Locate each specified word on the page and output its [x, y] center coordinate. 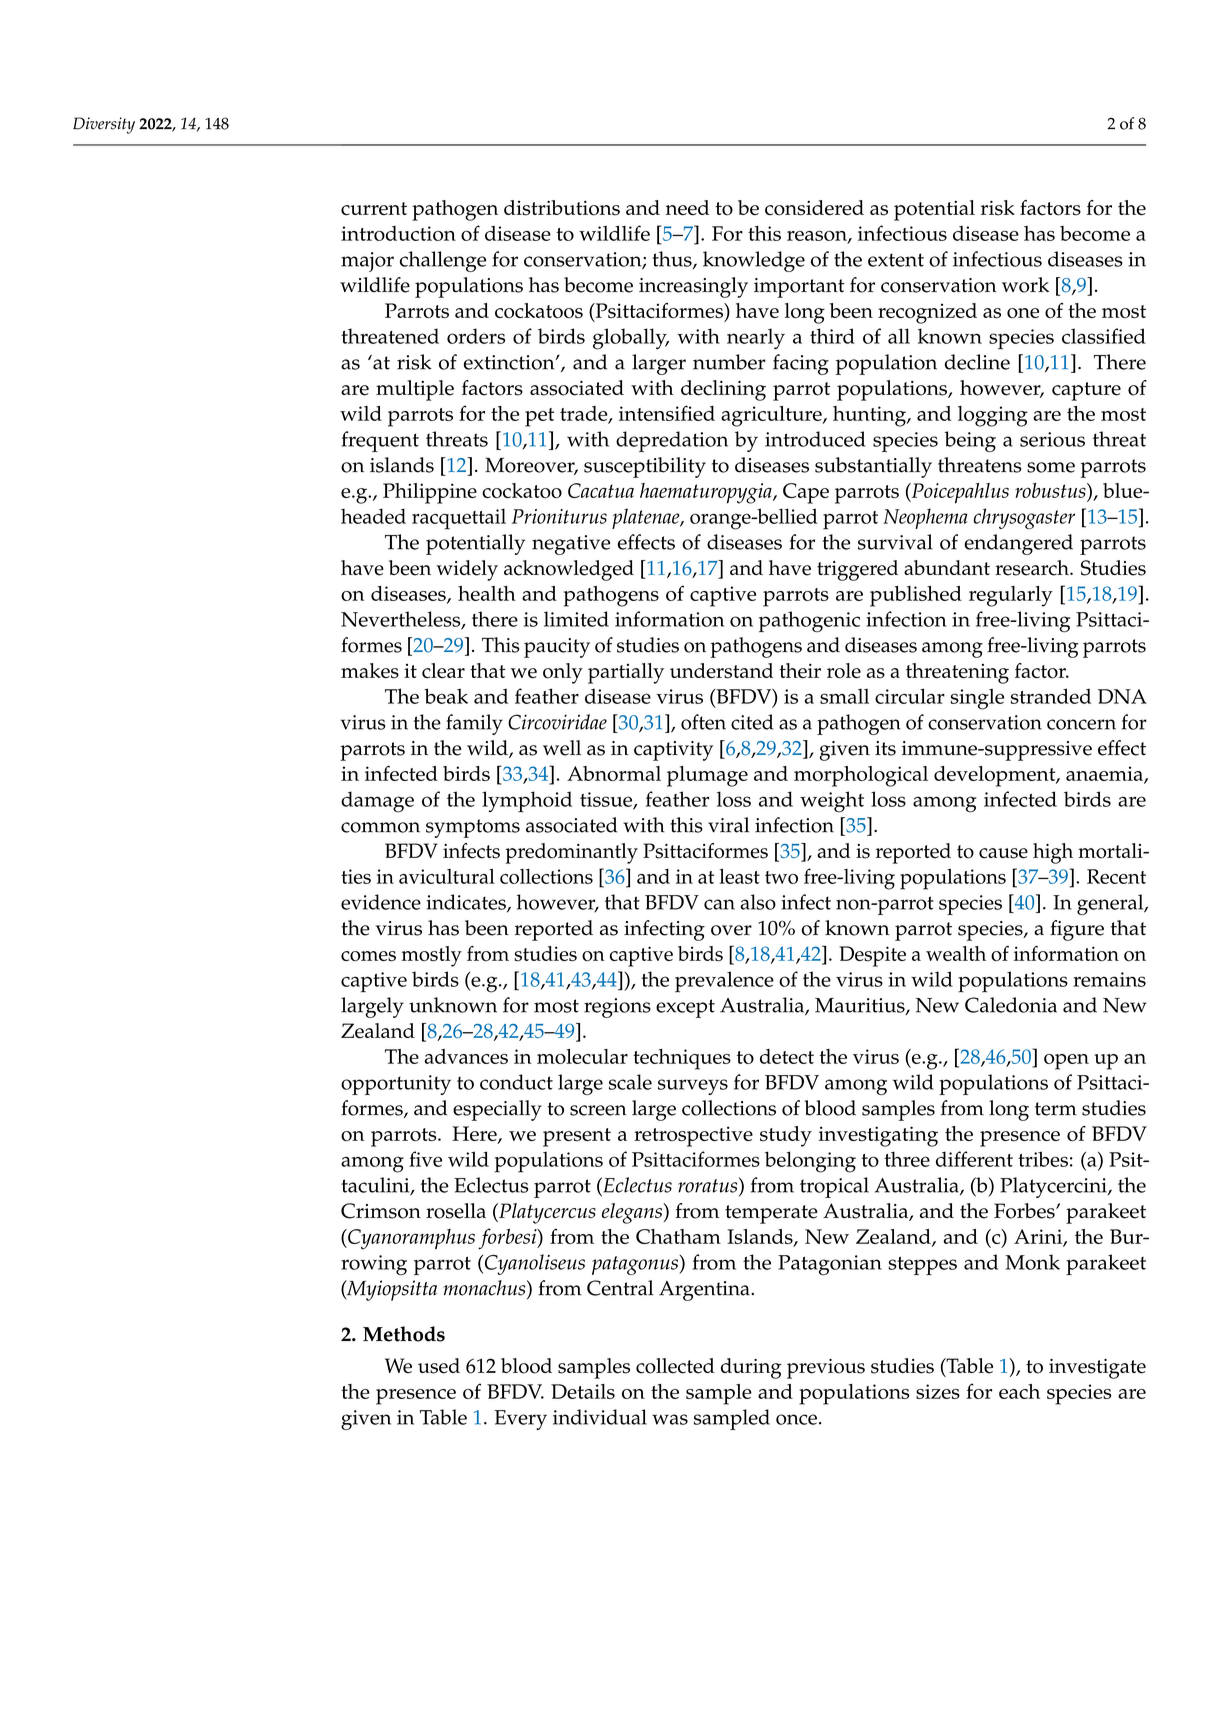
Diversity [104, 125]
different [974, 1159]
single [977, 699]
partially [626, 673]
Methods [404, 1334]
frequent [380, 441]
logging [993, 416]
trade [585, 414]
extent [896, 260]
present [577, 1137]
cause [1003, 853]
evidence [381, 902]
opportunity [396, 1085]
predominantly [571, 853]
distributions [562, 208]
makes [370, 671]
